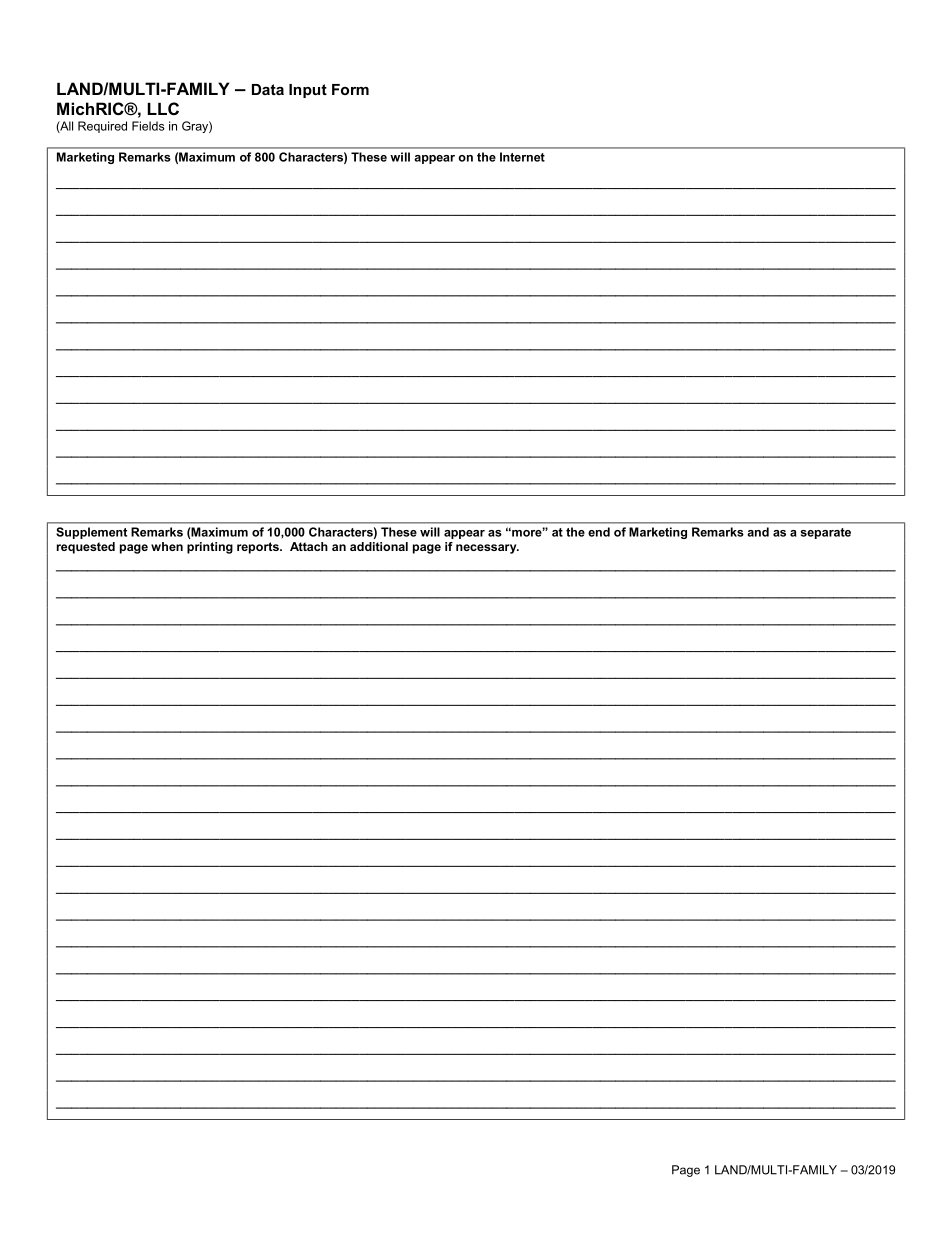 Image resolution: width=952 pixels, height=1233 pixels. What do you see at coordinates (268, 89) in the document?
I see `Data` at bounding box center [268, 89].
